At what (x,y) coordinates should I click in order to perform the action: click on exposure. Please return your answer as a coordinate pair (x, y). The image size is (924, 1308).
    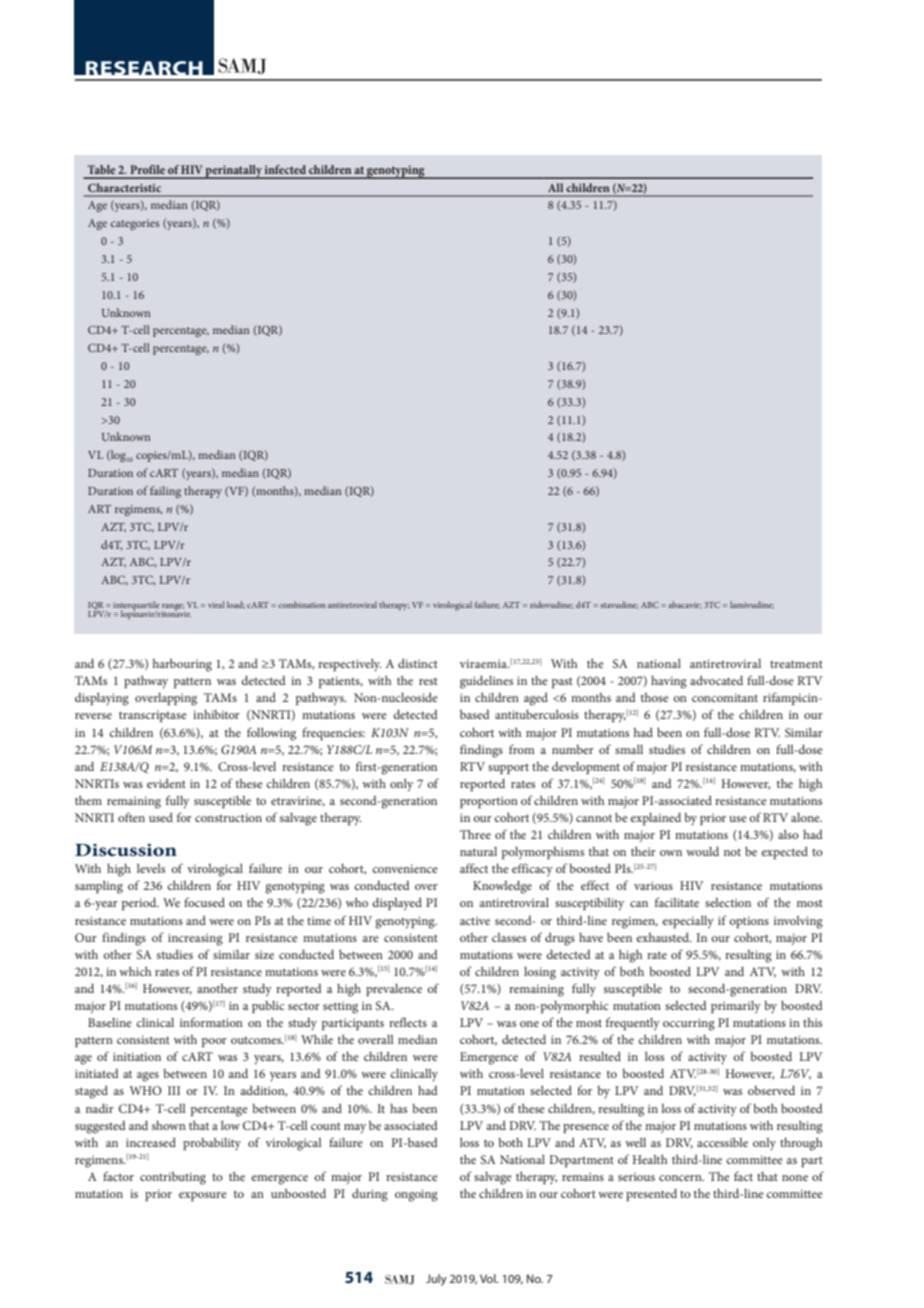
    Looking at the image, I should click on (203, 1196).
